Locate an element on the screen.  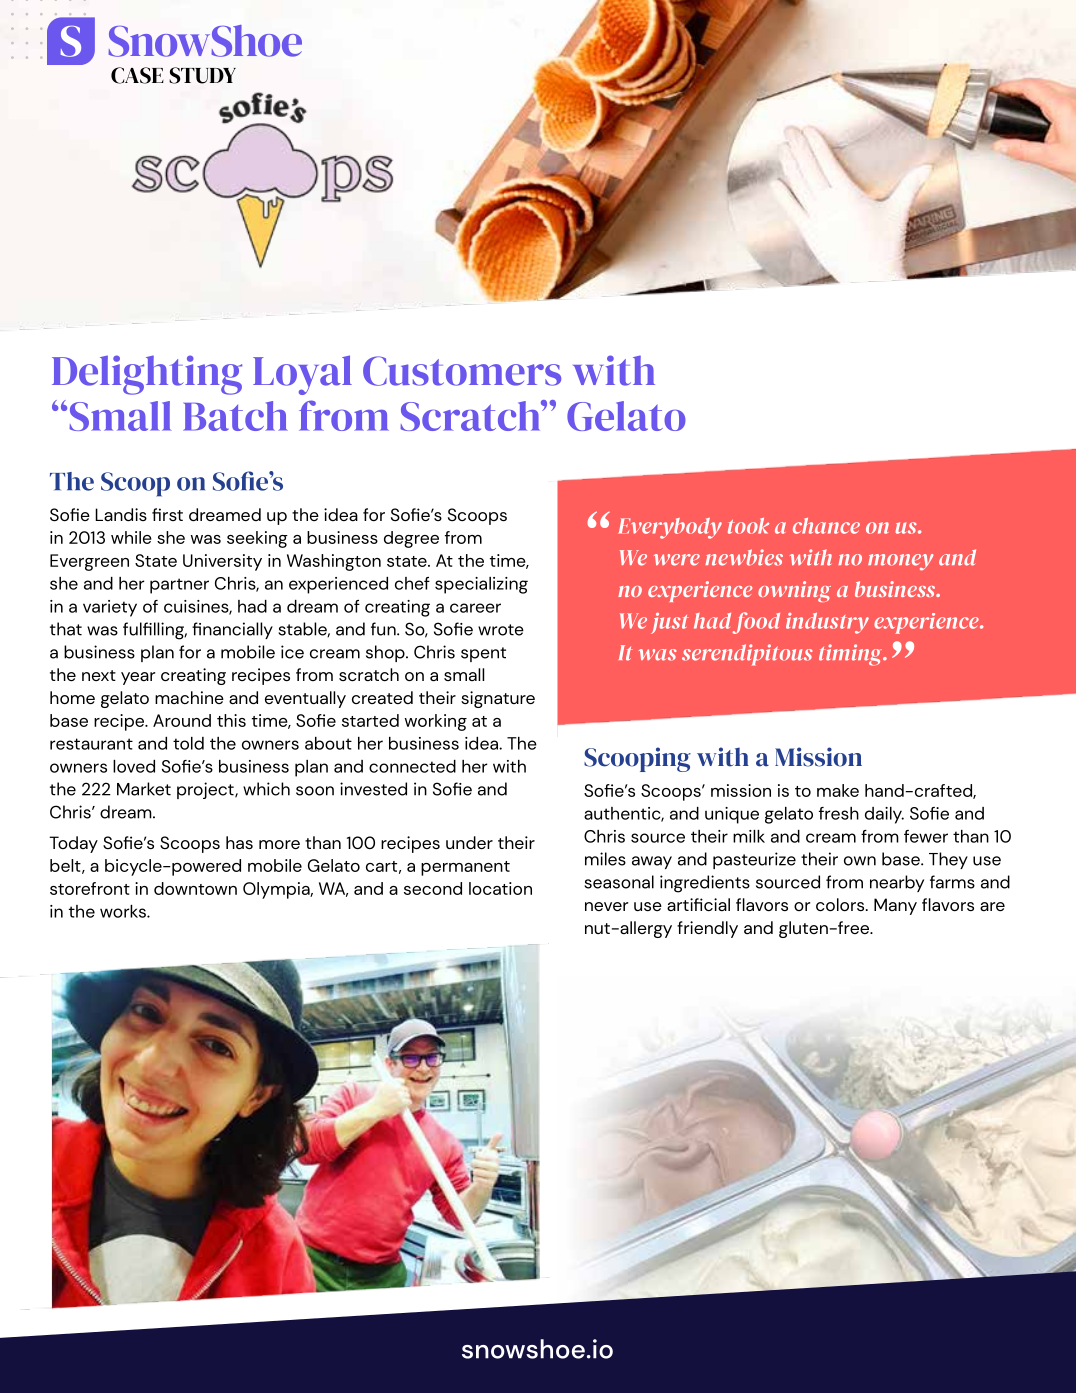
Loyal is located at coordinates (302, 375).
